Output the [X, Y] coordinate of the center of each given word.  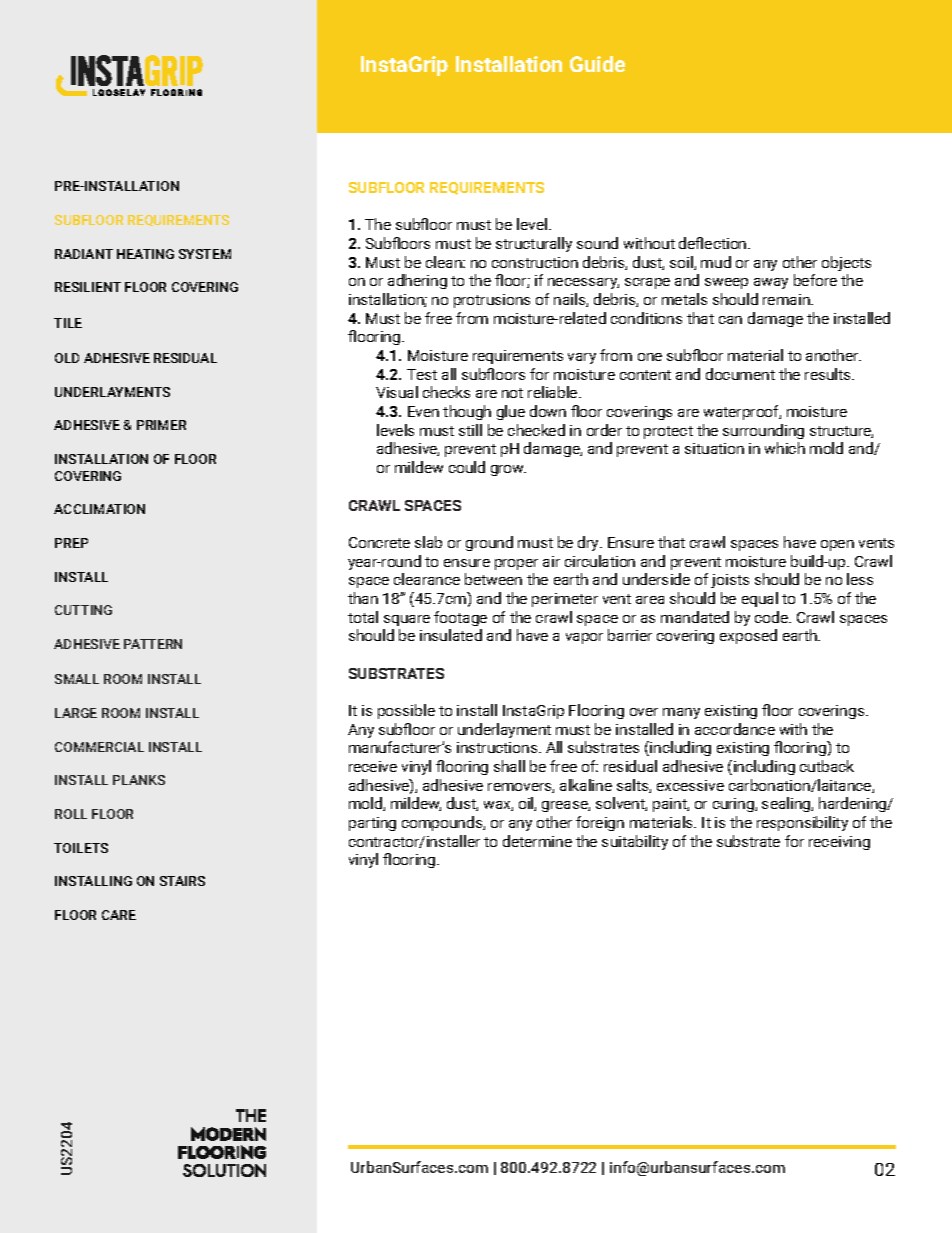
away [771, 283]
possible [406, 711]
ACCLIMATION [99, 509]
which [785, 448]
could [467, 467]
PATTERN [153, 644]
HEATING [145, 254]
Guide [597, 64]
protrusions [492, 301]
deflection [714, 243]
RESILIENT [88, 287]
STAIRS [182, 881]
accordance [735, 729]
